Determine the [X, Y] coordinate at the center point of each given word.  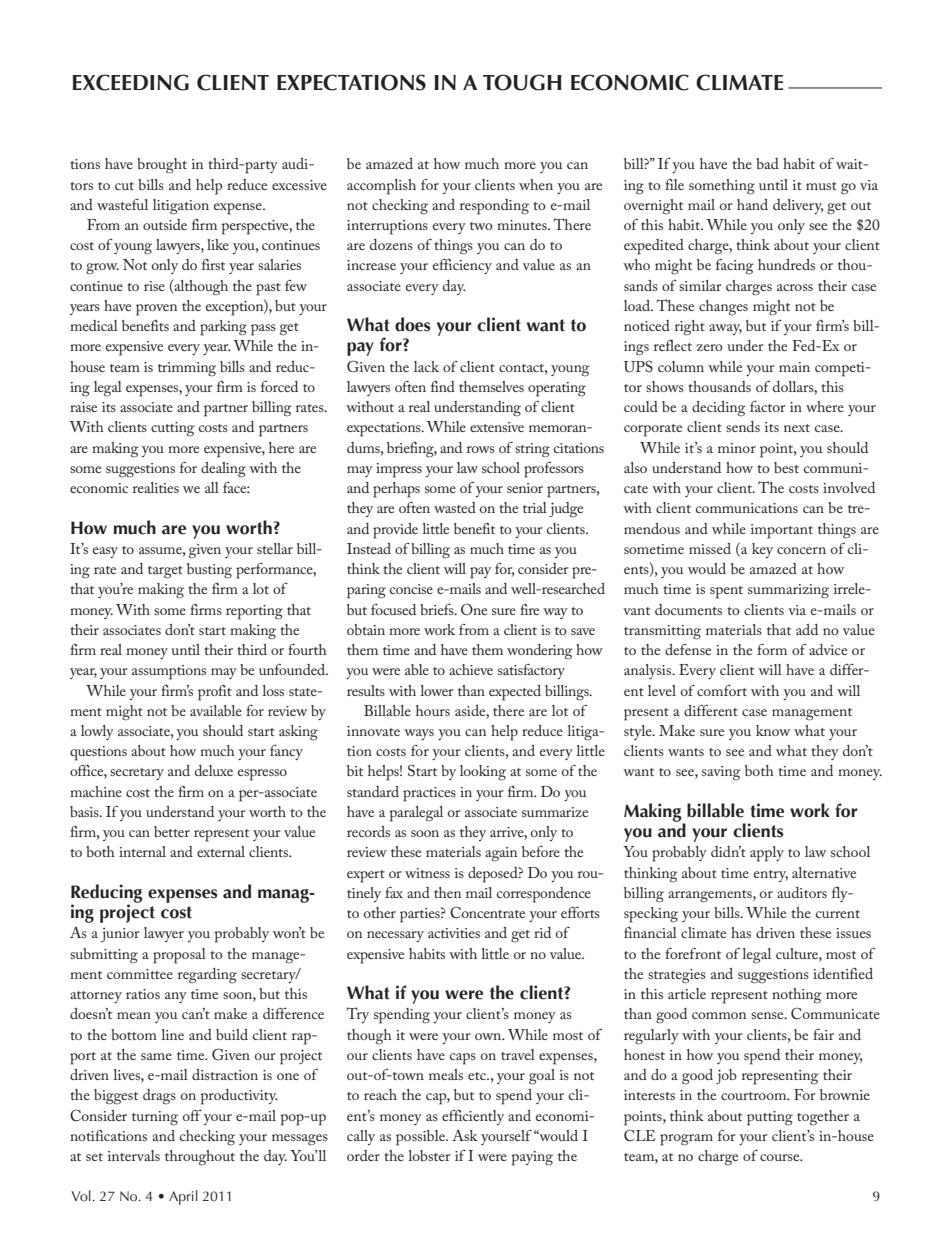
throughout [200, 1158]
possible [421, 1138]
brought [162, 166]
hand [752, 204]
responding [494, 207]
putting [770, 1118]
